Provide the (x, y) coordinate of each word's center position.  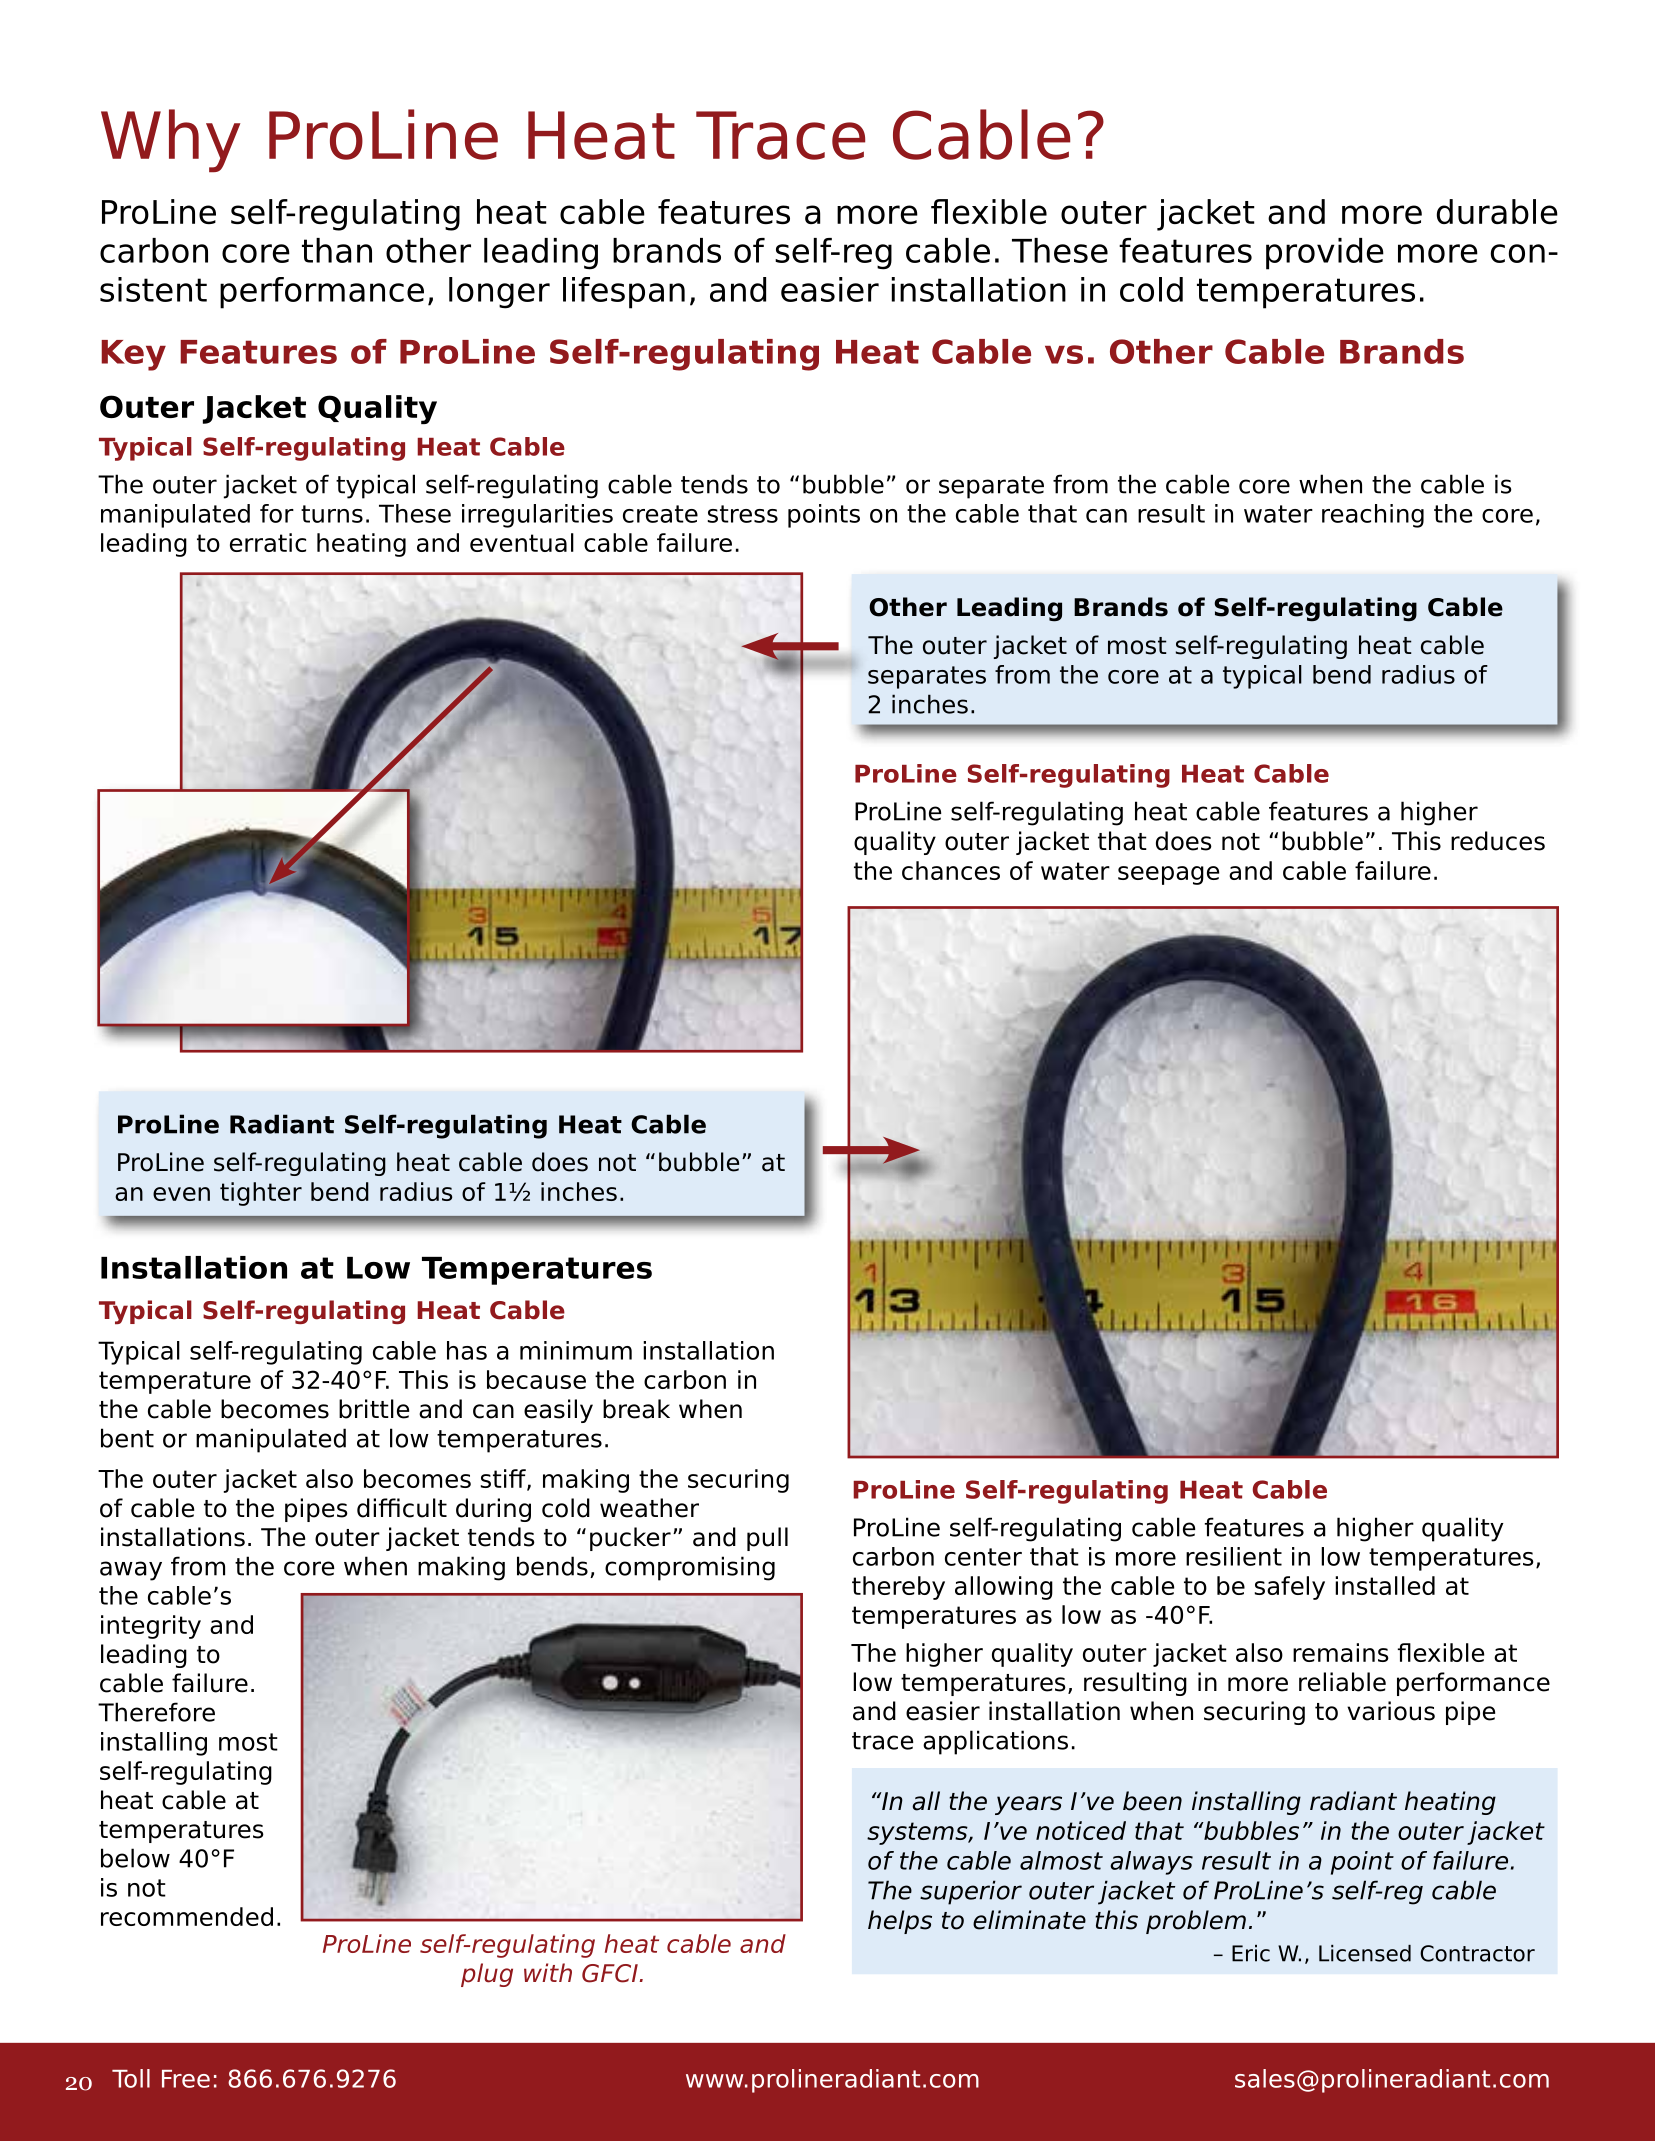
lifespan (624, 293)
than (337, 250)
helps (900, 1922)
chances (951, 870)
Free (186, 2079)
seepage (1168, 875)
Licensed (1365, 1953)
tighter (261, 1194)
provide (1325, 254)
